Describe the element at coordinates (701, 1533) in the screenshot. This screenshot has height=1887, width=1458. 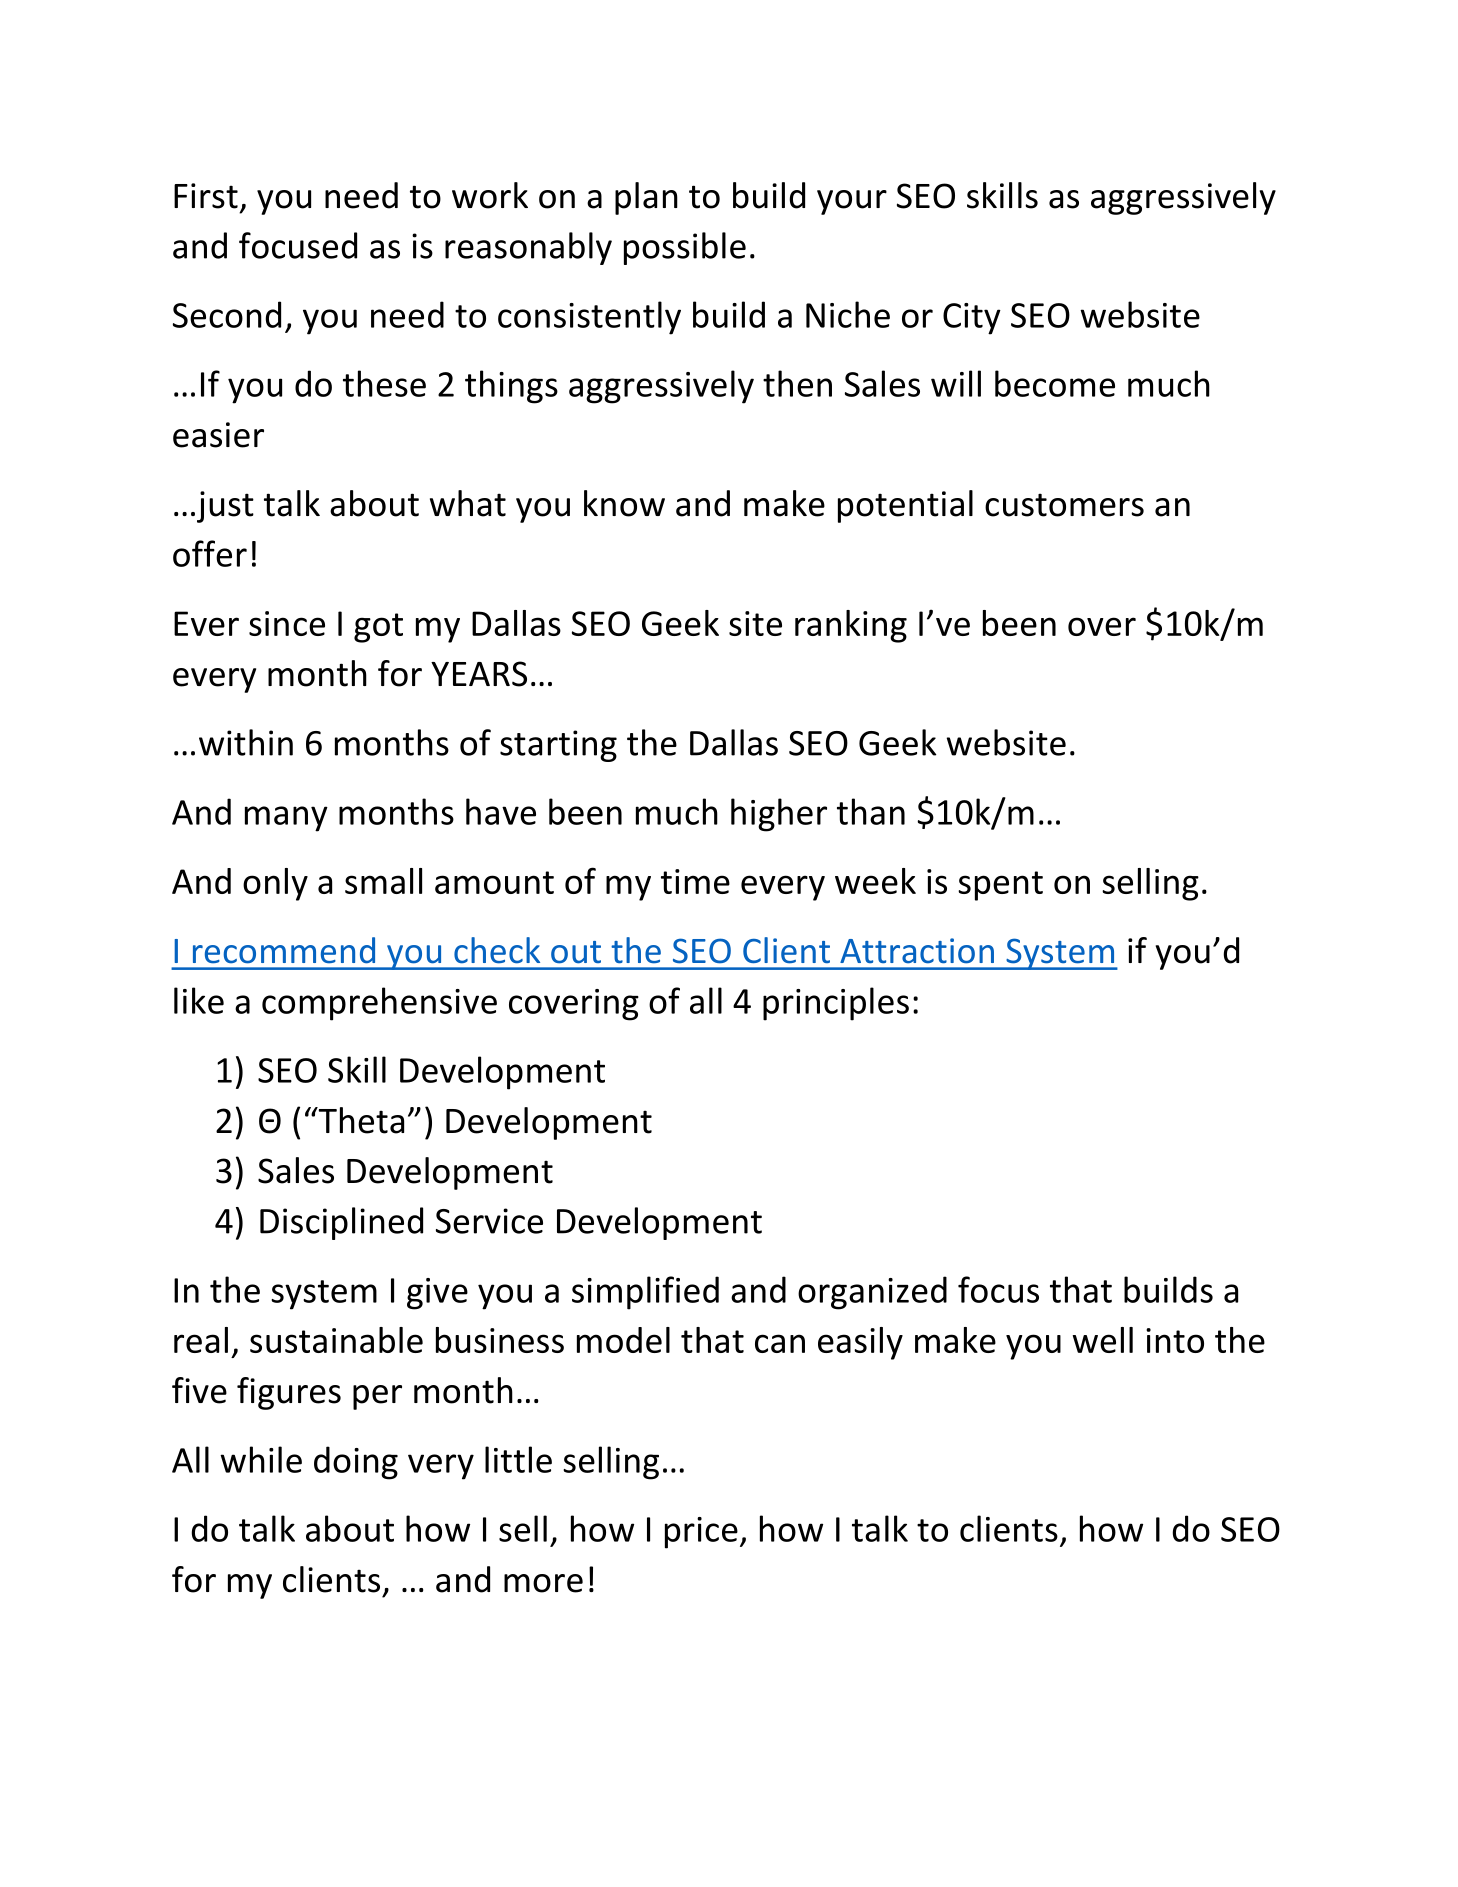
I see `price` at that location.
